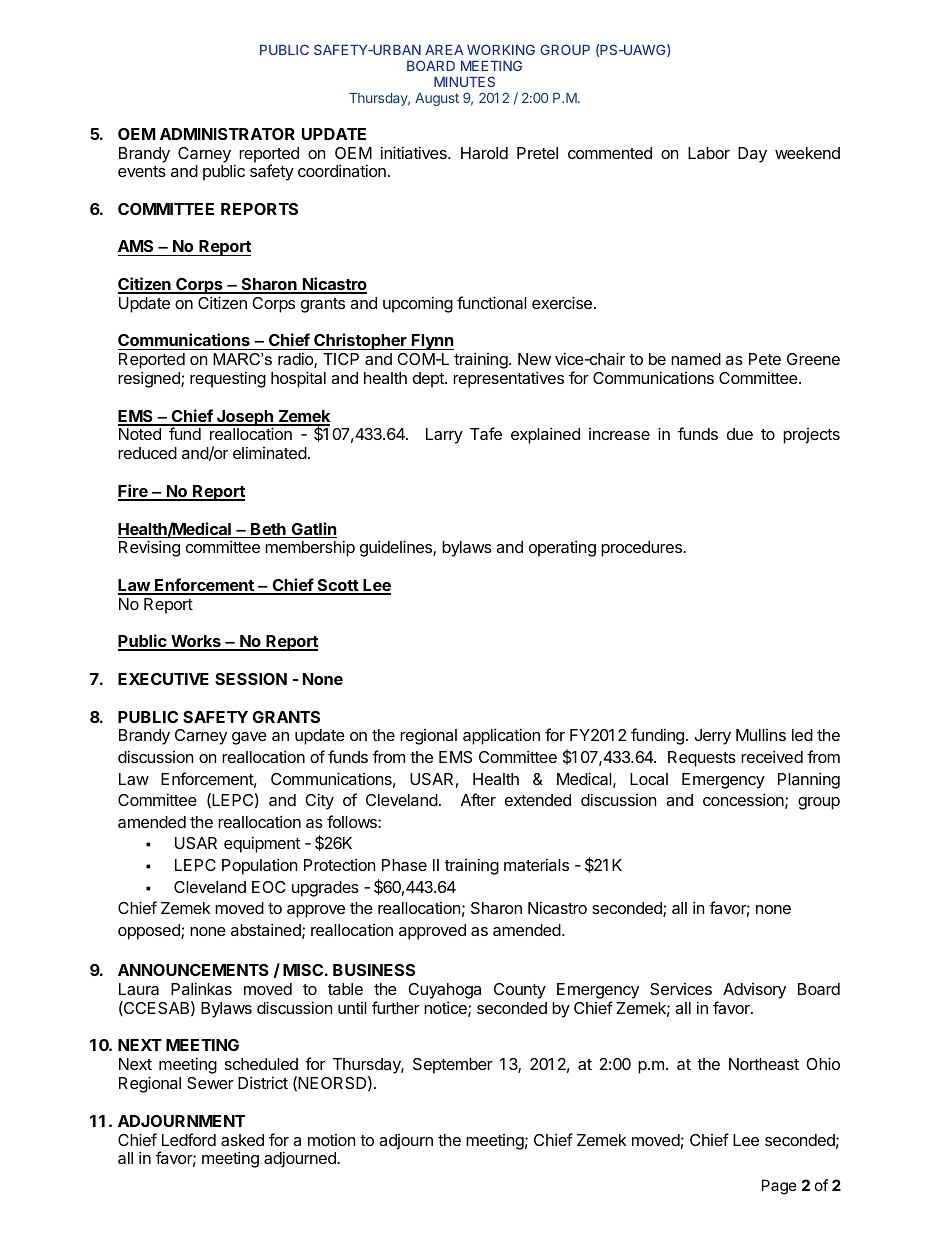 The image size is (952, 1233). I want to click on eliminated, so click(270, 452).
